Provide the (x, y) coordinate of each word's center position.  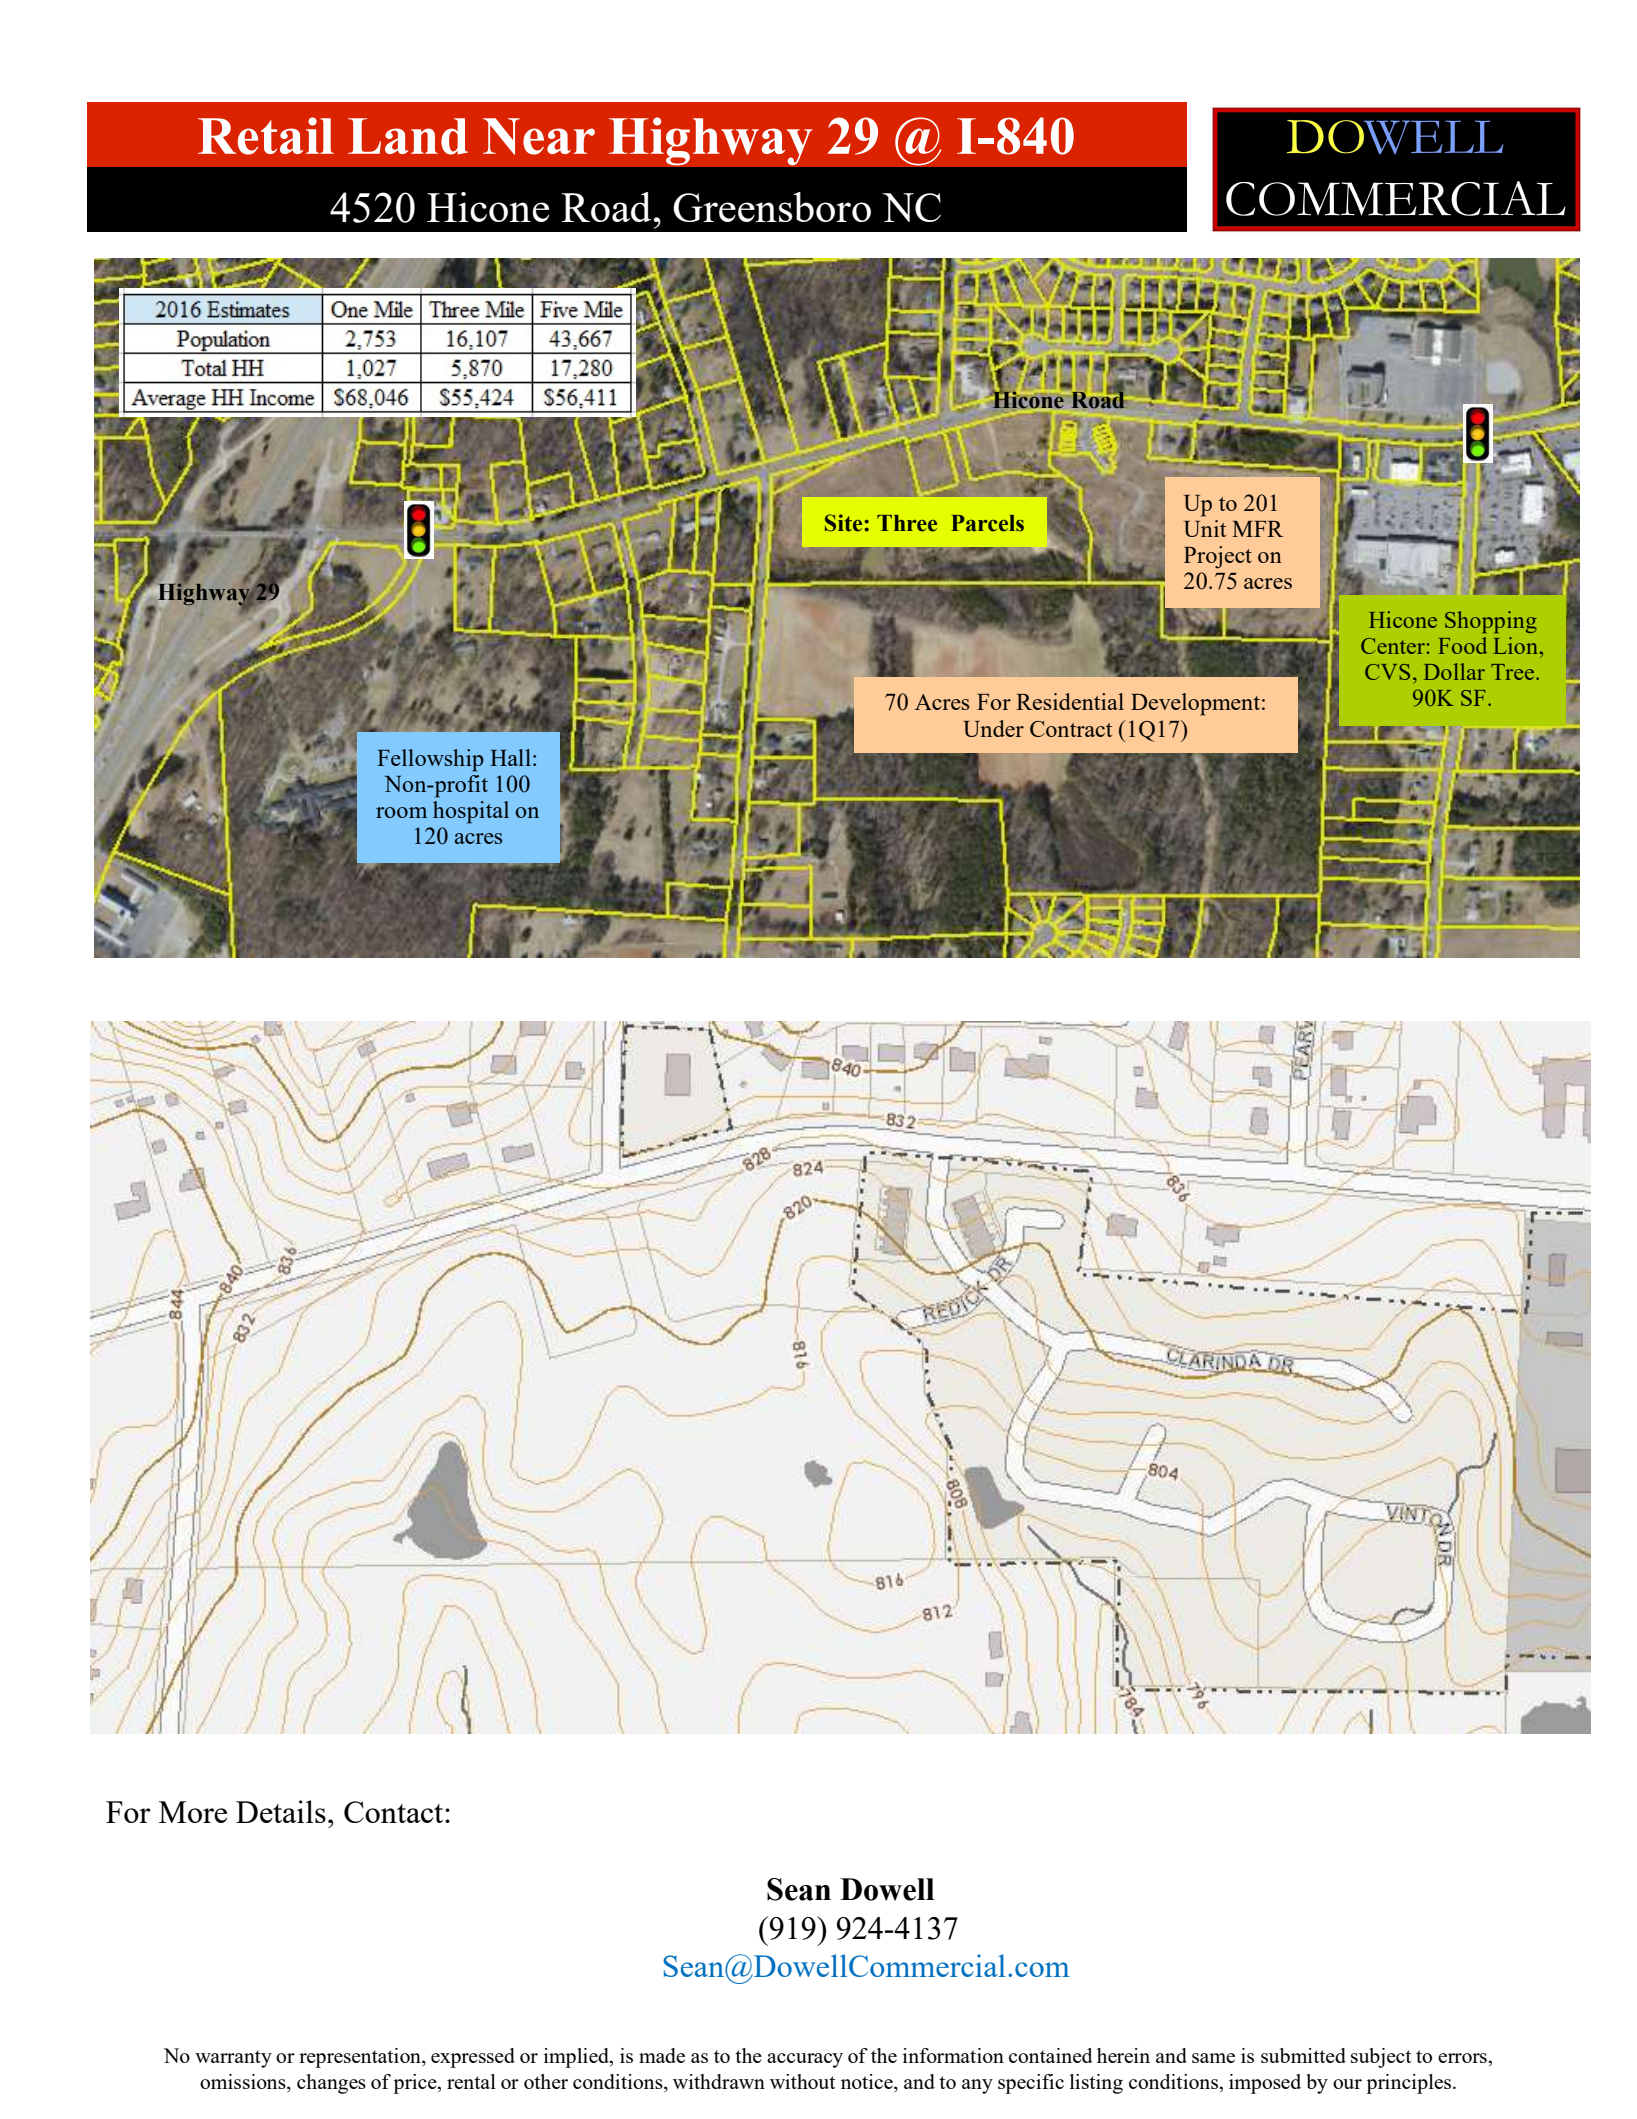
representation (361, 2058)
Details (281, 1811)
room (401, 812)
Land (408, 136)
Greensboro (772, 207)
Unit (1205, 528)
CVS (1387, 672)
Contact (395, 1812)
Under (993, 728)
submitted (1303, 2055)
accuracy (805, 2060)
